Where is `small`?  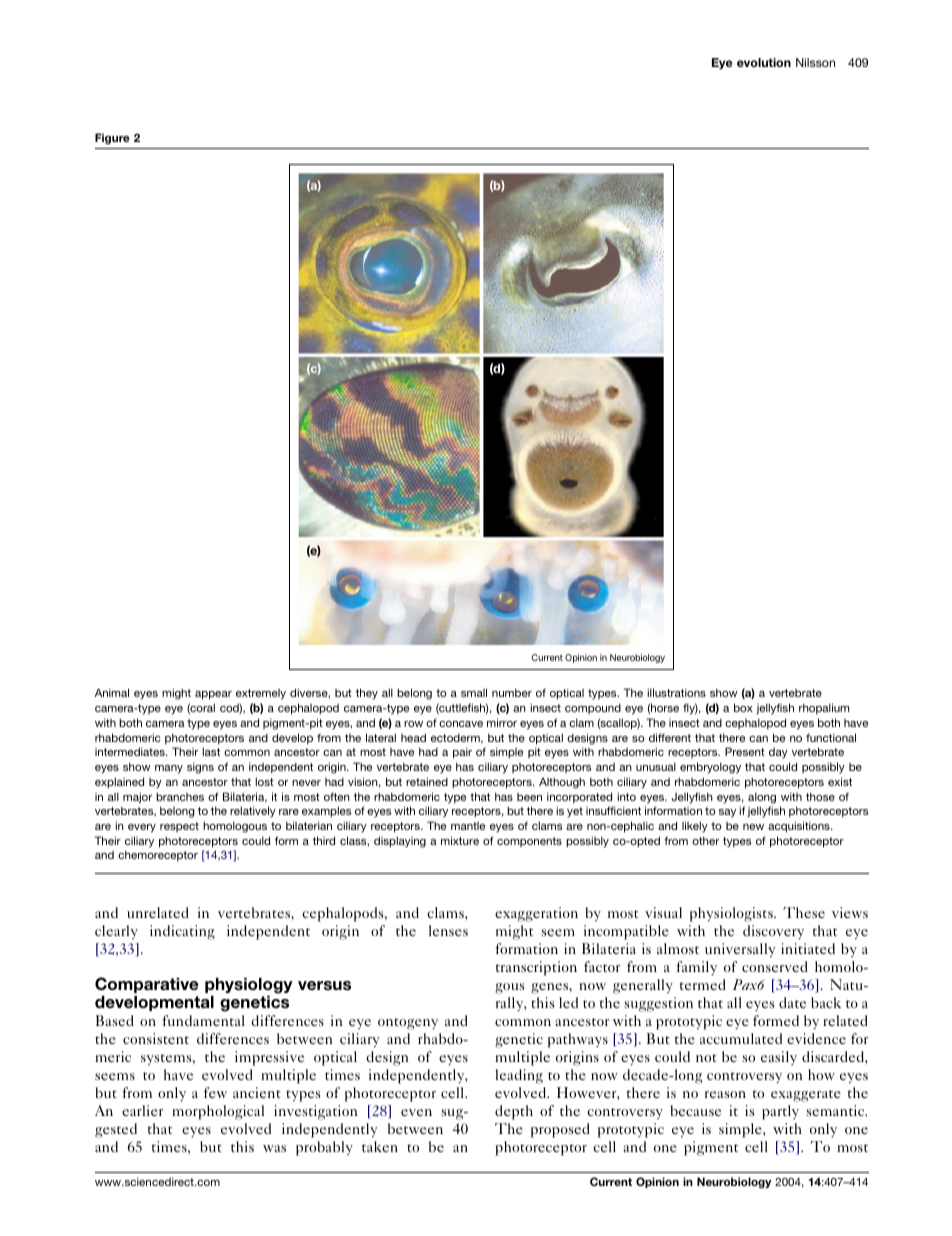 small is located at coordinates (474, 692).
